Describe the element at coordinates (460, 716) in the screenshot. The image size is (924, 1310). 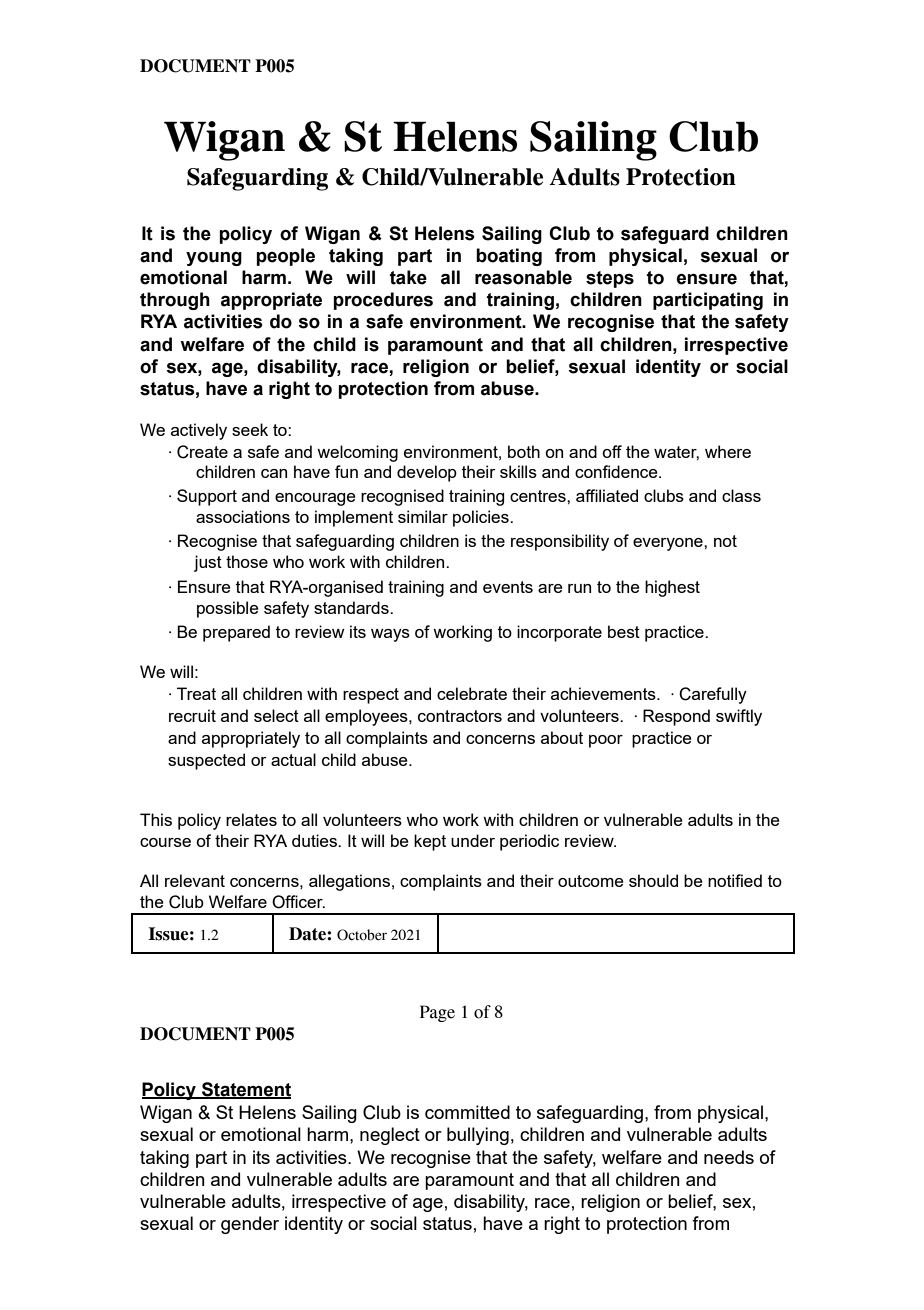
I see `contractors` at that location.
